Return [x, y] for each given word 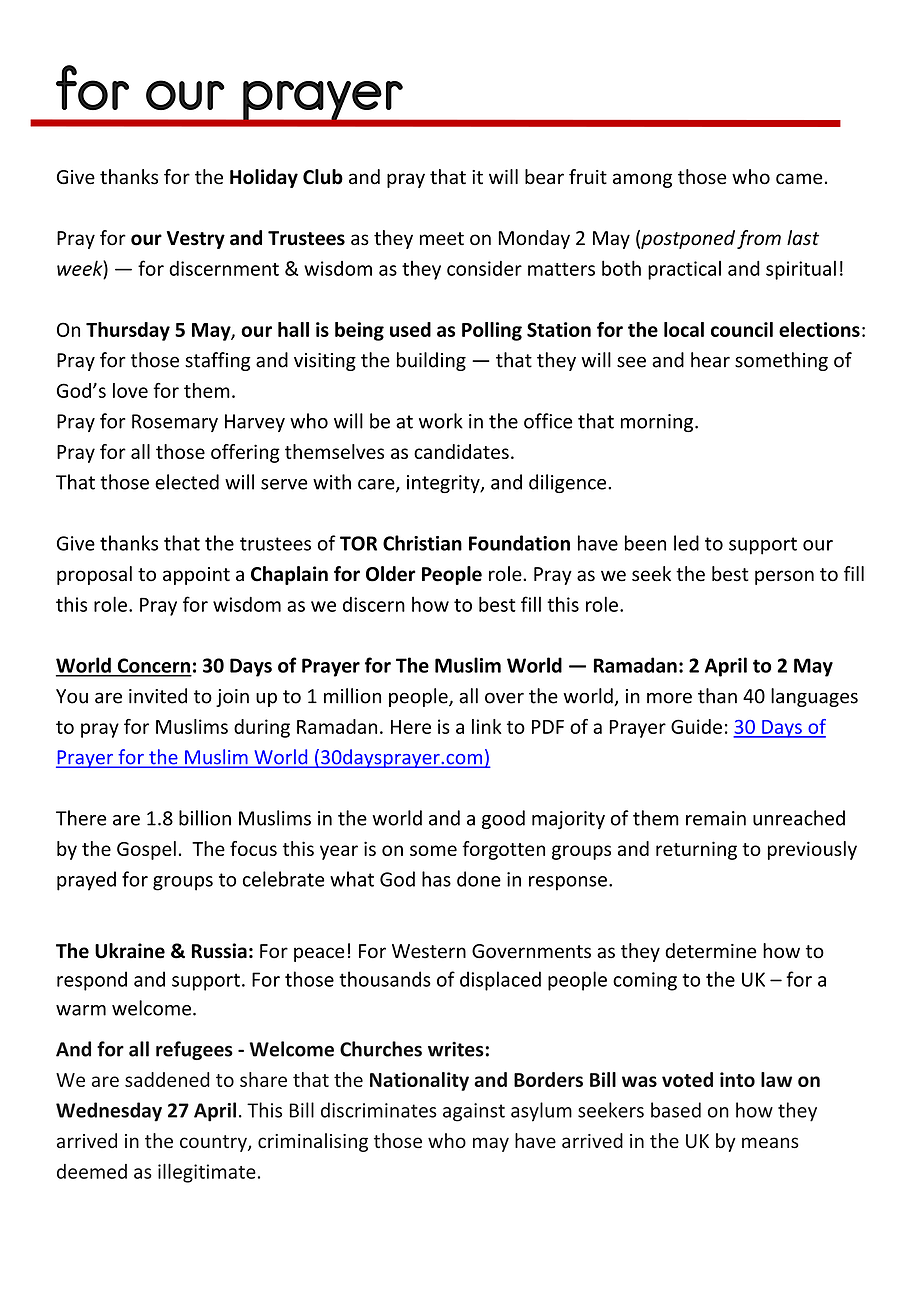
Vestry [196, 240]
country [214, 1143]
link [487, 726]
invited [158, 696]
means [770, 1143]
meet [442, 239]
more [669, 698]
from [759, 239]
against [474, 1112]
